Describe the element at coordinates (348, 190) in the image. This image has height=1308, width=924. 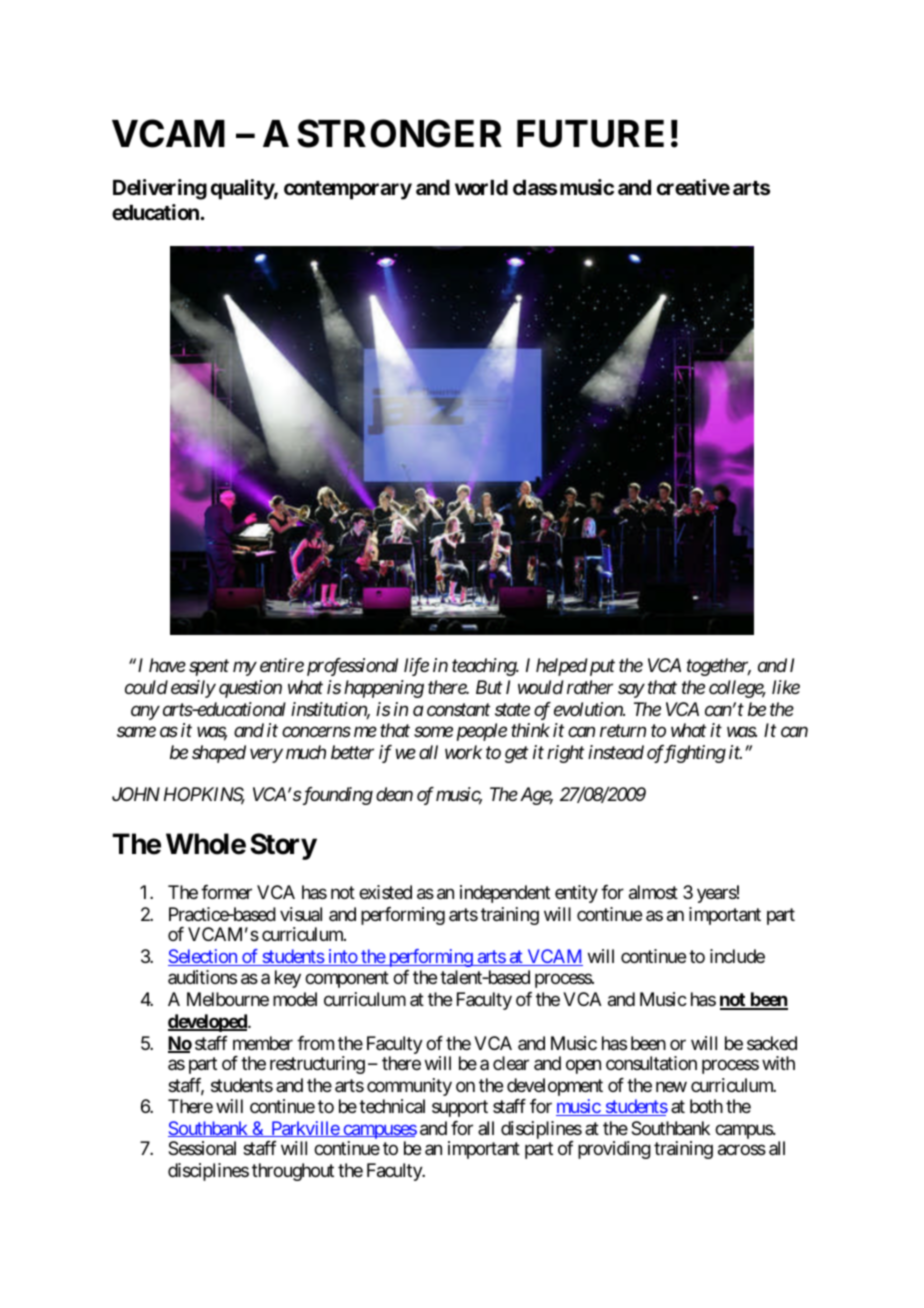
I see `contemporary` at that location.
